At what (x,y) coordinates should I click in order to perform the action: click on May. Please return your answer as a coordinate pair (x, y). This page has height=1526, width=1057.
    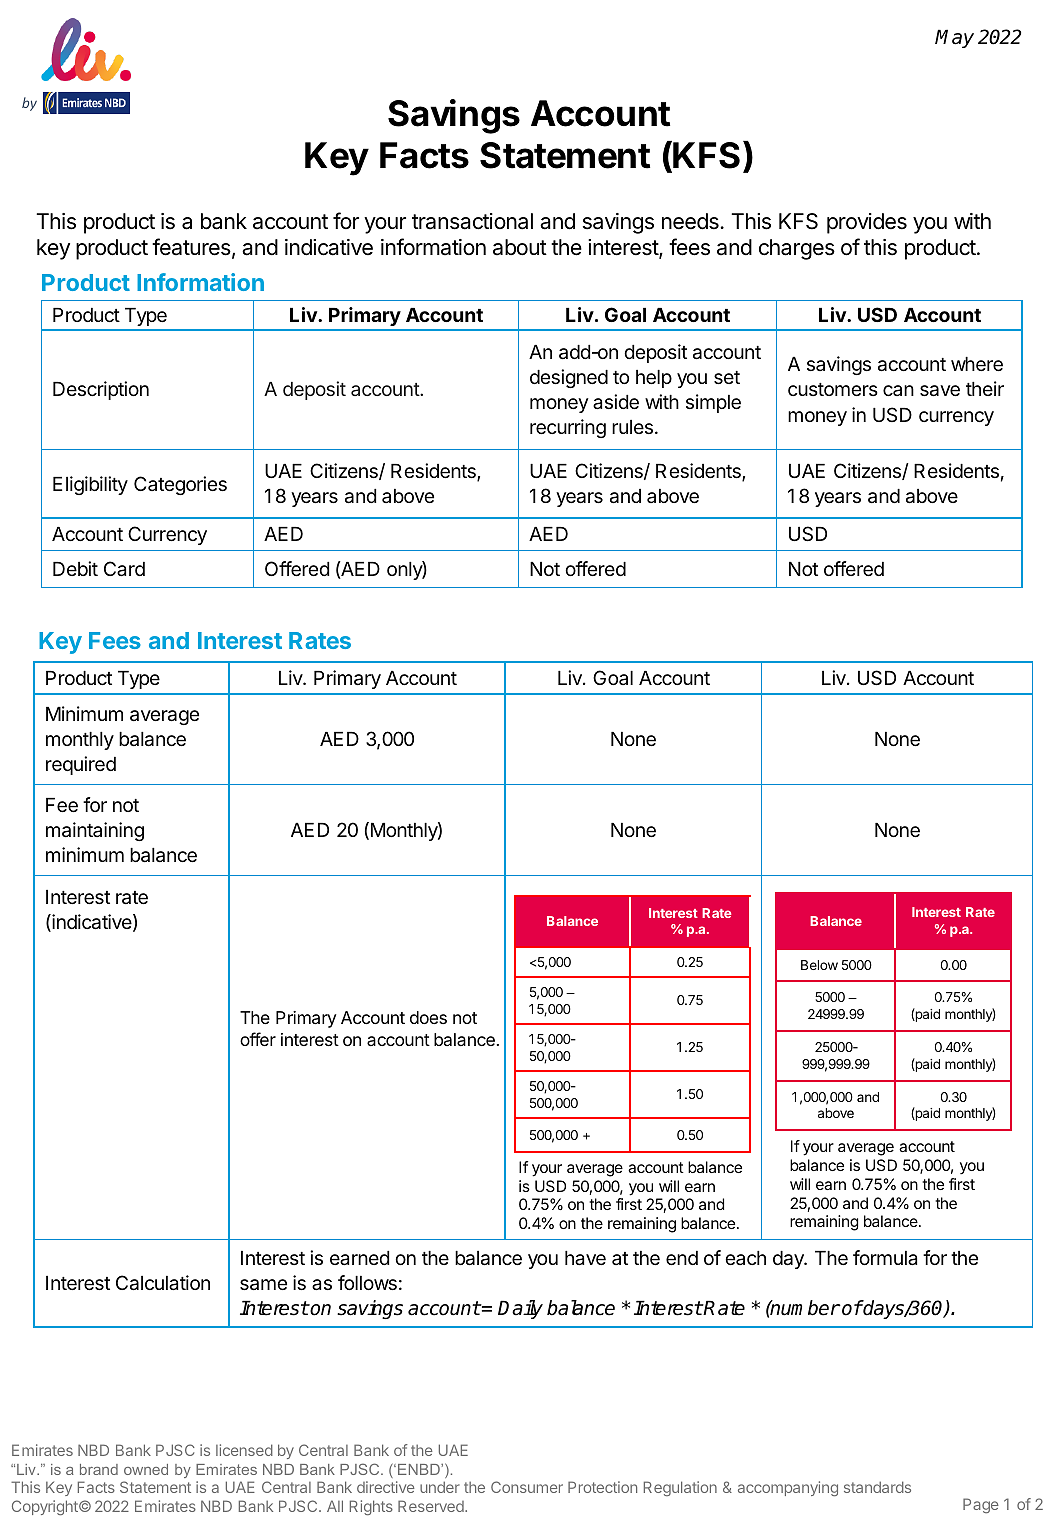
    Looking at the image, I should click on (954, 38).
